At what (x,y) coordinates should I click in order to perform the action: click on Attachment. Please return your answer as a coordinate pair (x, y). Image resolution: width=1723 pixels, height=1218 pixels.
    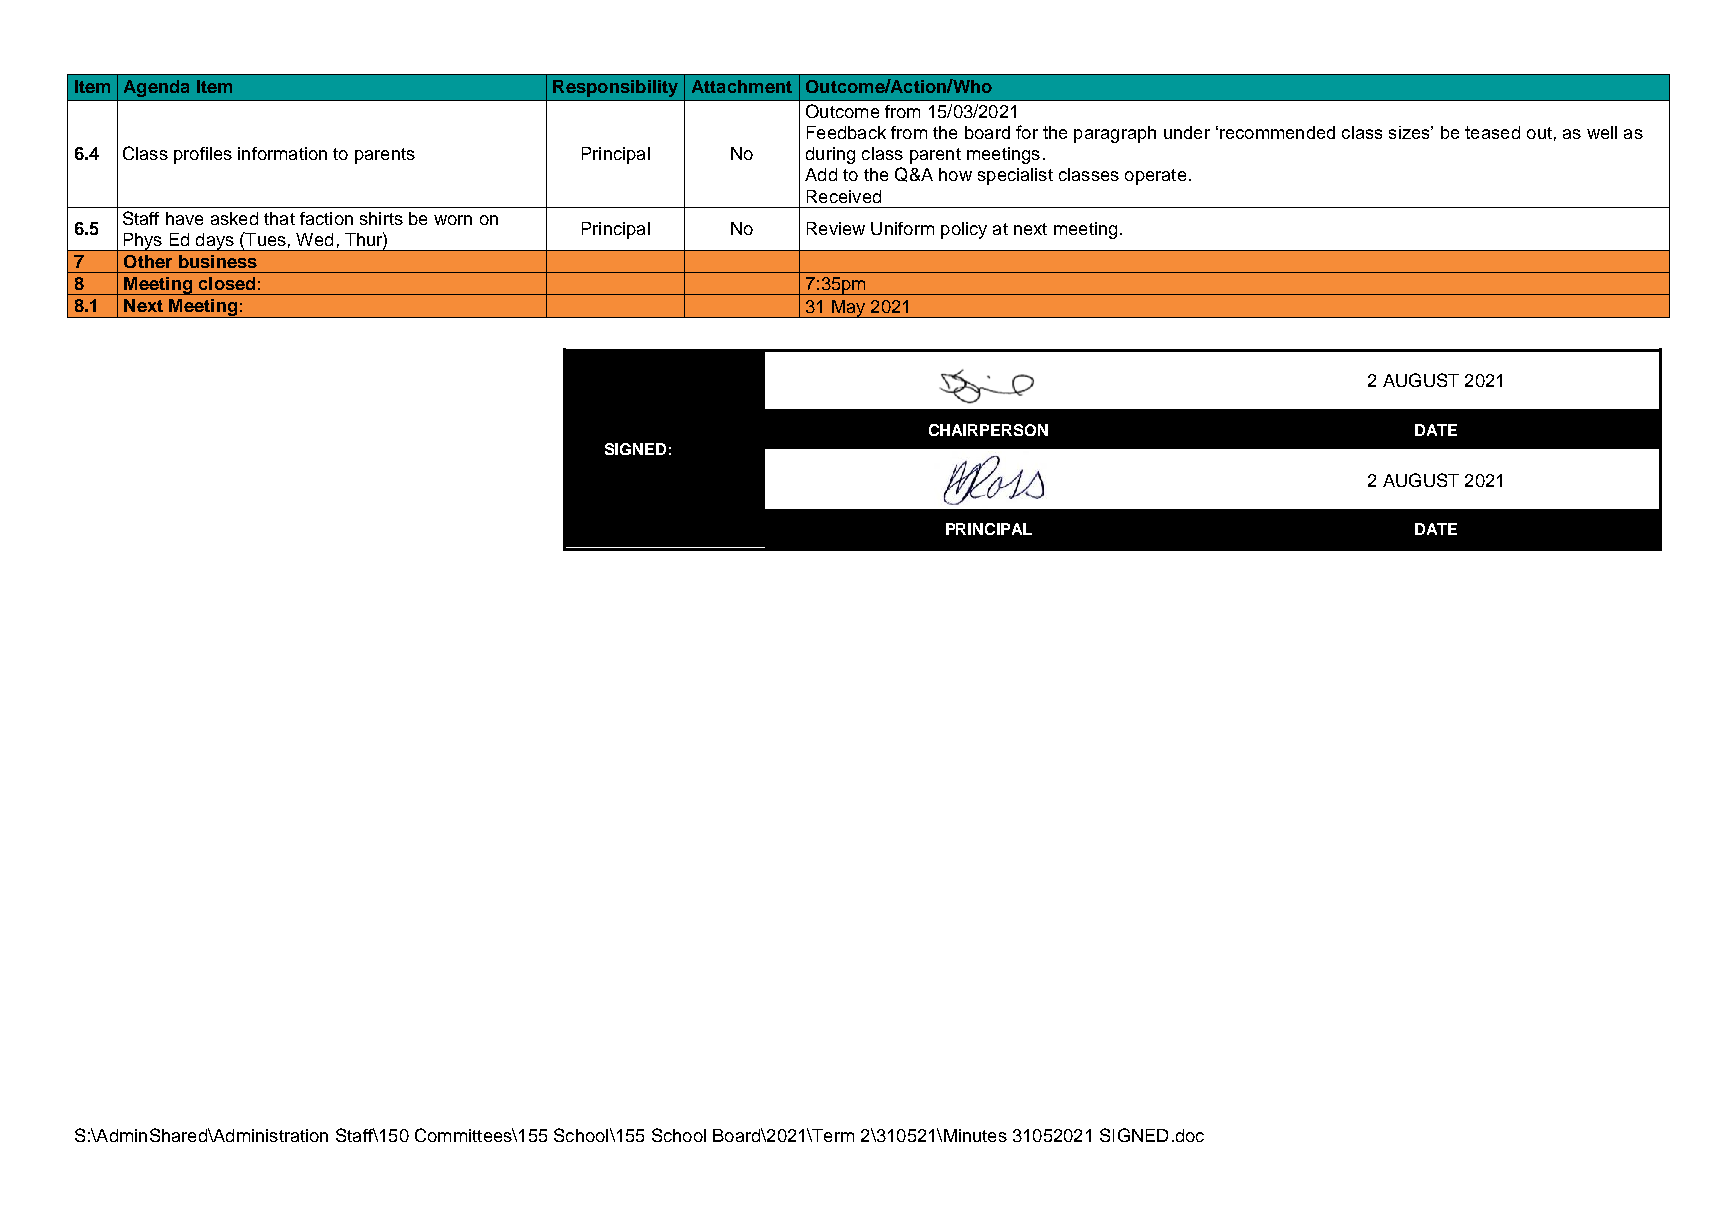
    Looking at the image, I should click on (742, 86).
